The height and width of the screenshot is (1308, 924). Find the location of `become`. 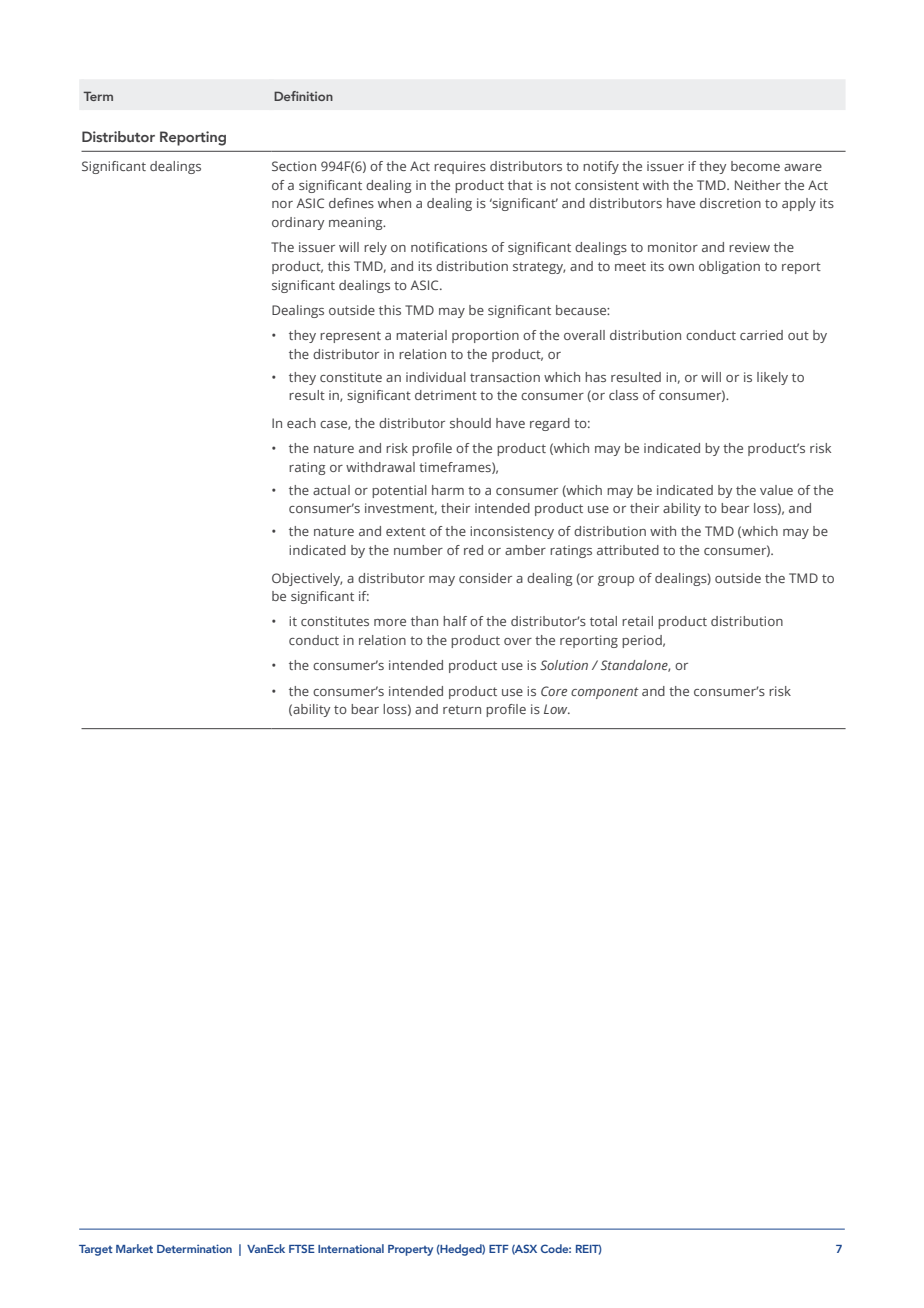

become is located at coordinates (755, 166).
